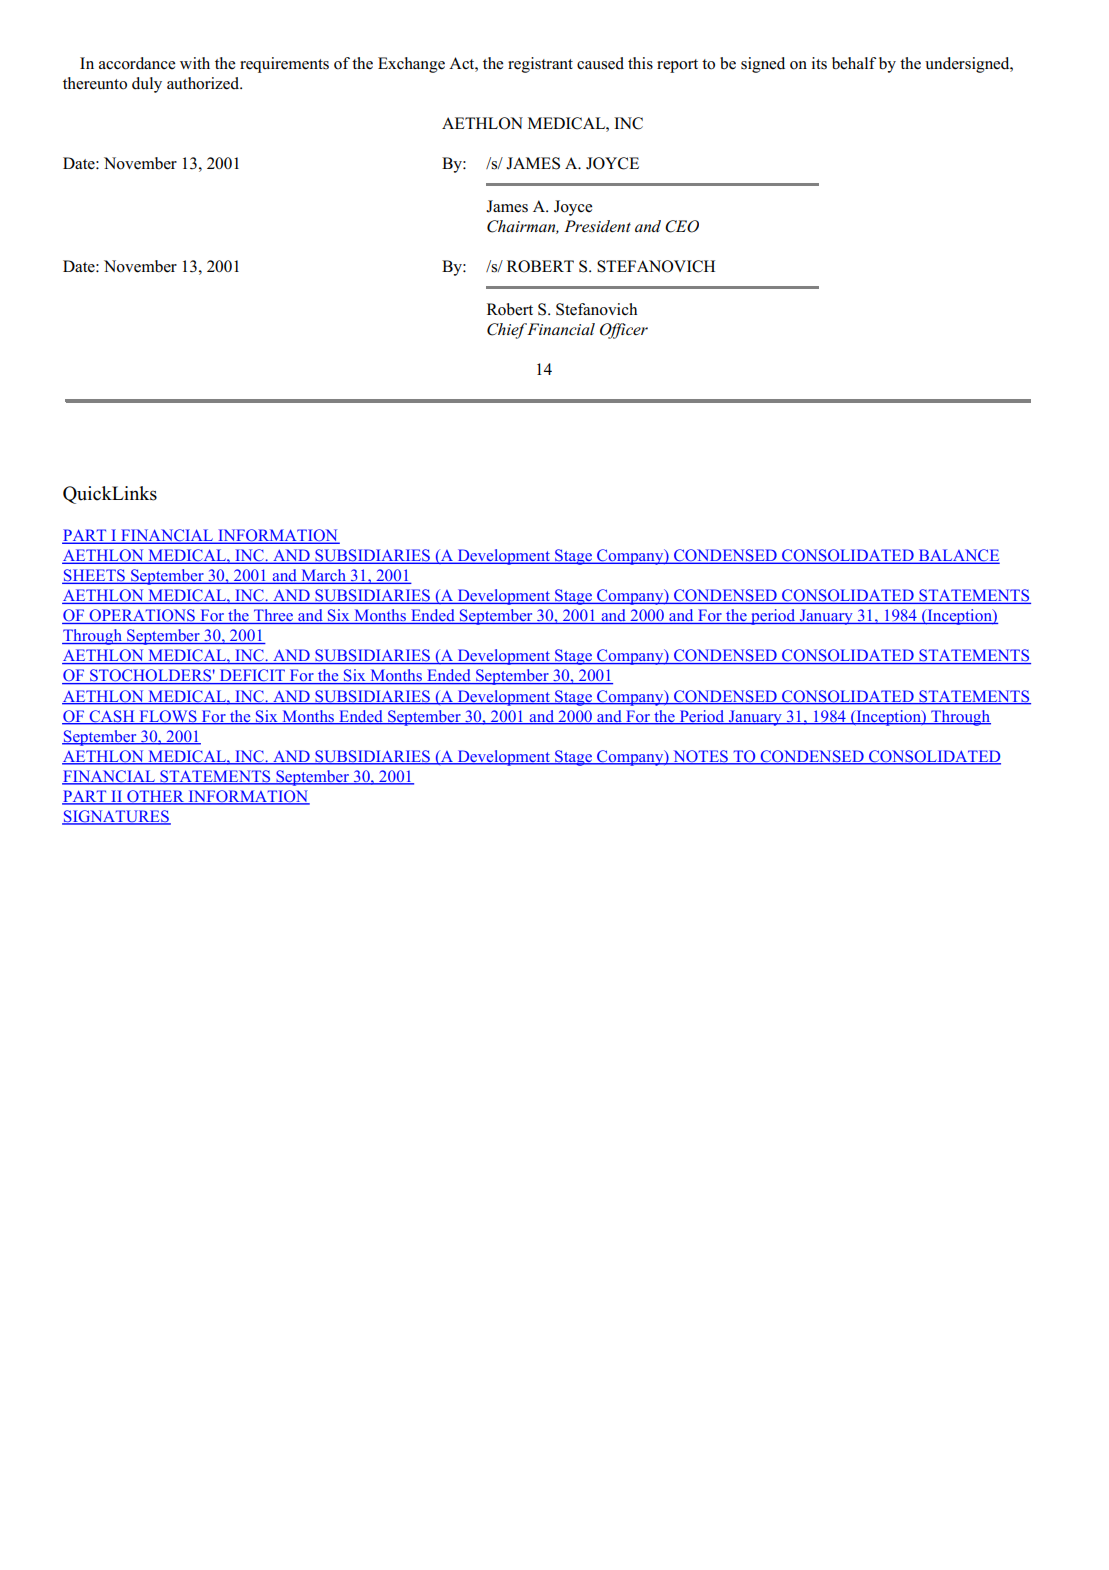 This document has width=1109, height=1570. Describe the element at coordinates (204, 83) in the document. I see `authorized` at that location.
